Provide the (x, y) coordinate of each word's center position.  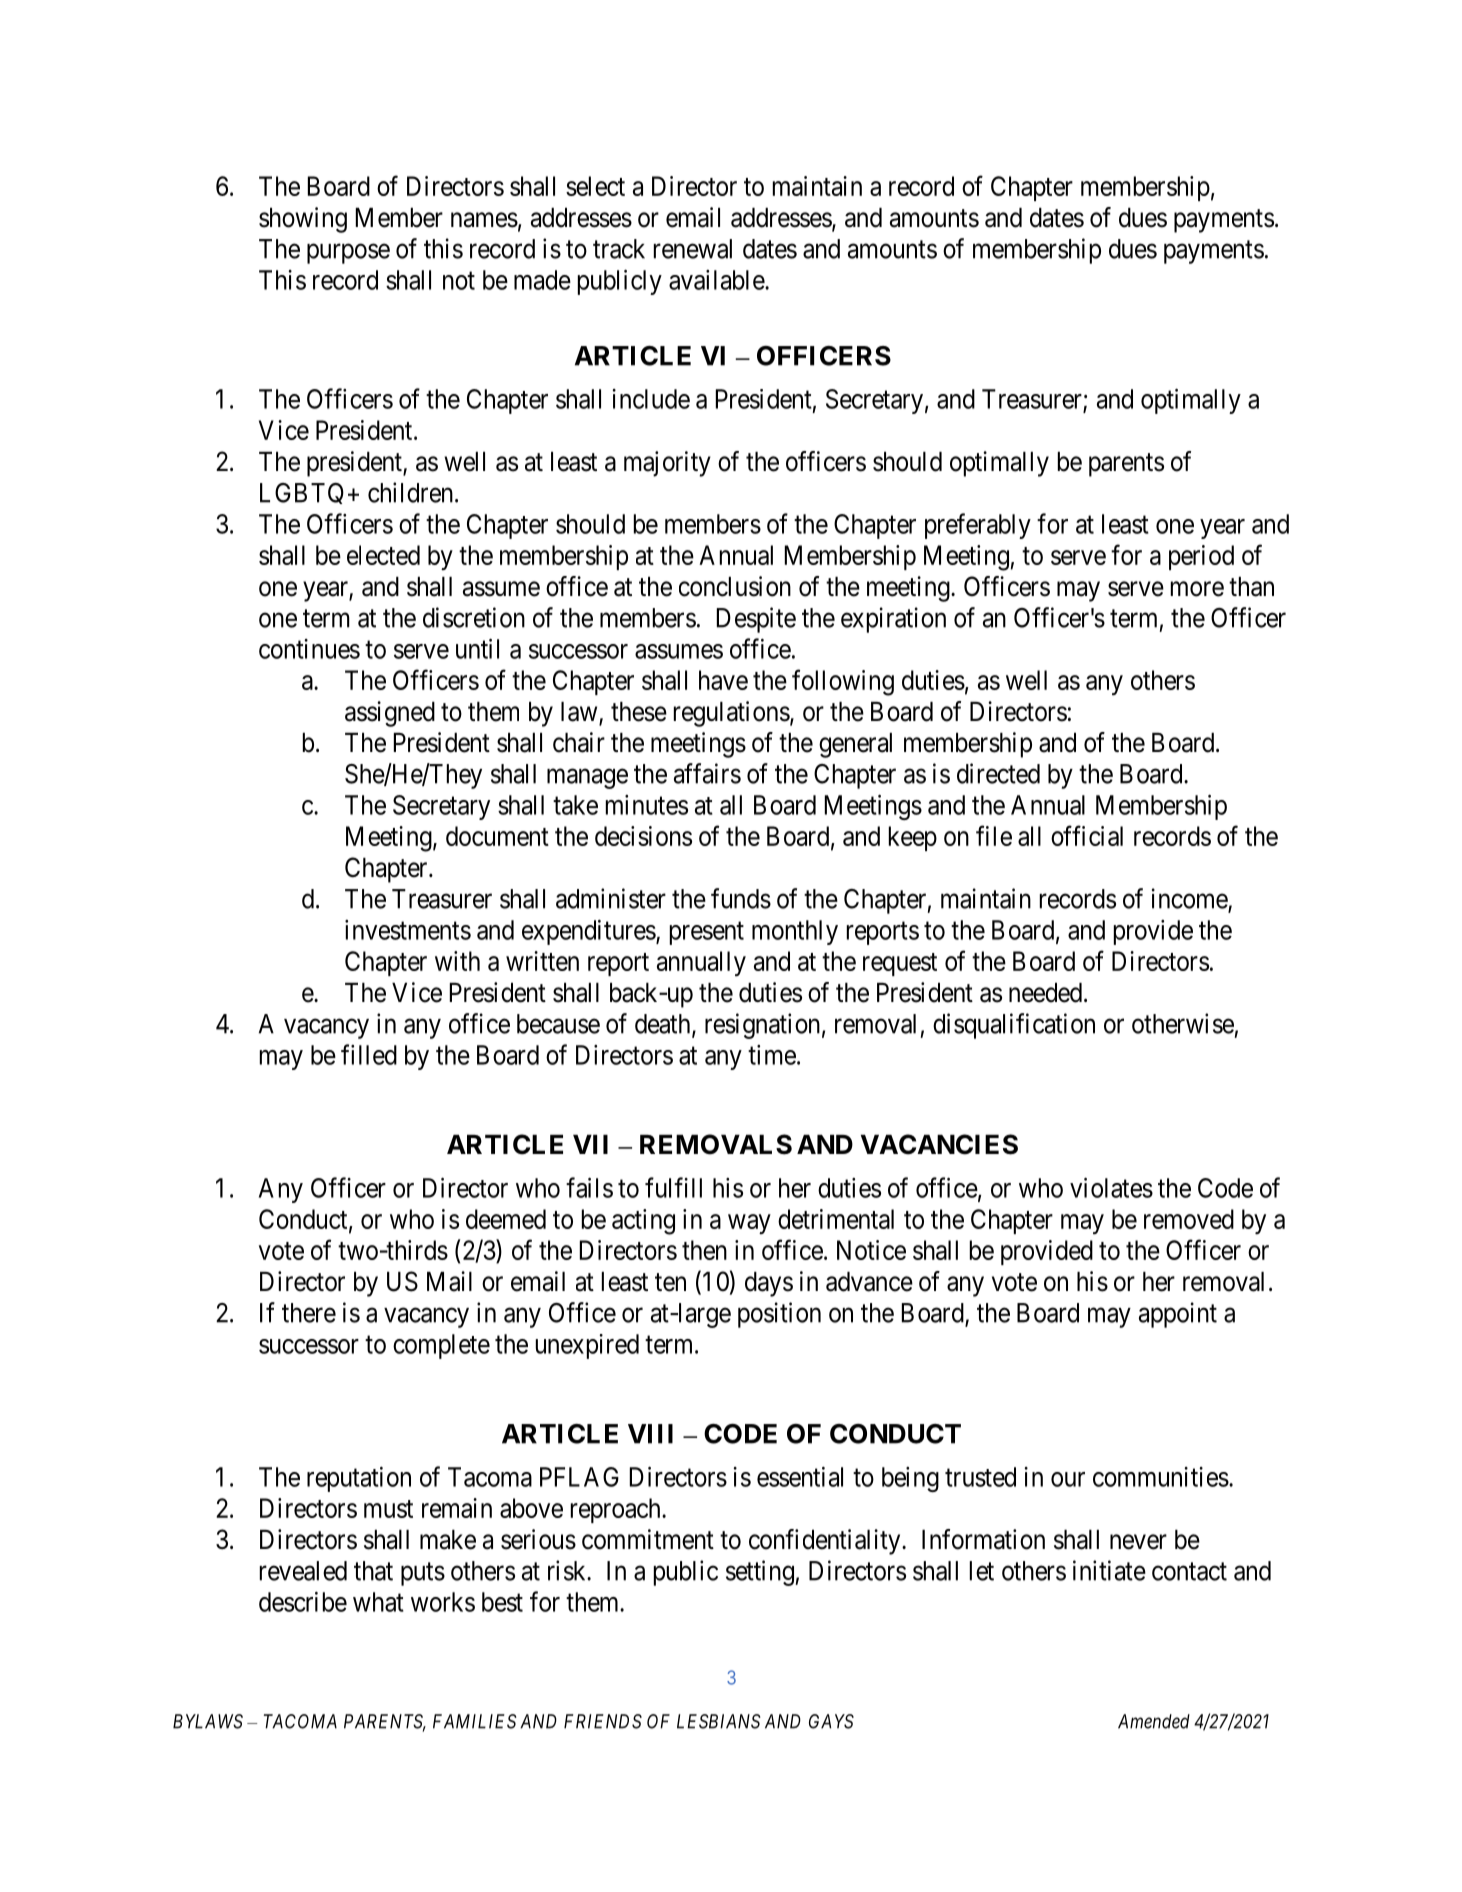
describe (303, 1602)
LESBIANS (719, 1721)
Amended (1154, 1721)
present (707, 933)
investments (408, 930)
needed (1045, 993)
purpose (348, 254)
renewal (693, 249)
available (717, 280)
